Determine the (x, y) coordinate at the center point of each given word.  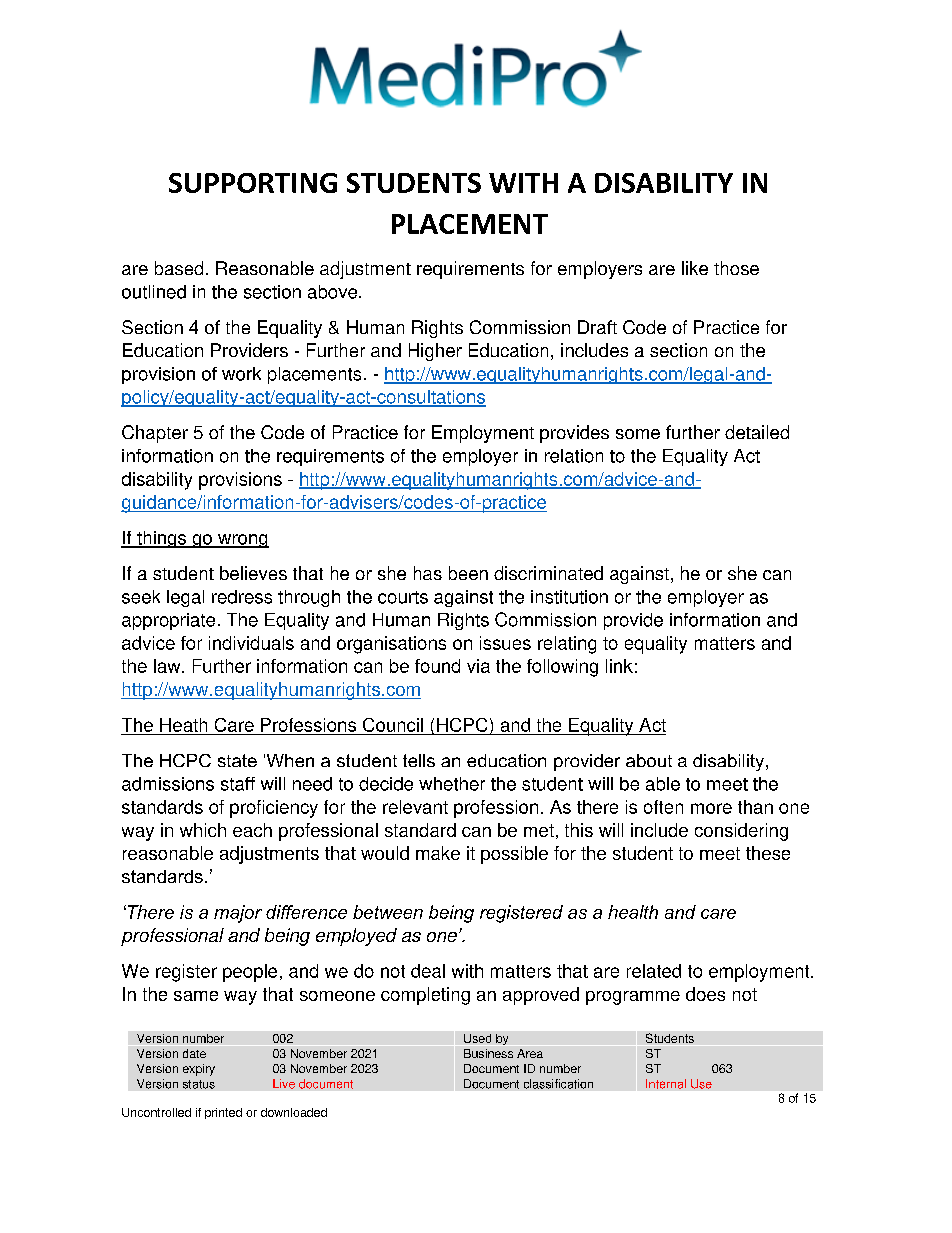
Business (488, 1053)
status (199, 1084)
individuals (251, 643)
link (619, 666)
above (332, 292)
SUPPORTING (253, 183)
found (437, 666)
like (695, 268)
